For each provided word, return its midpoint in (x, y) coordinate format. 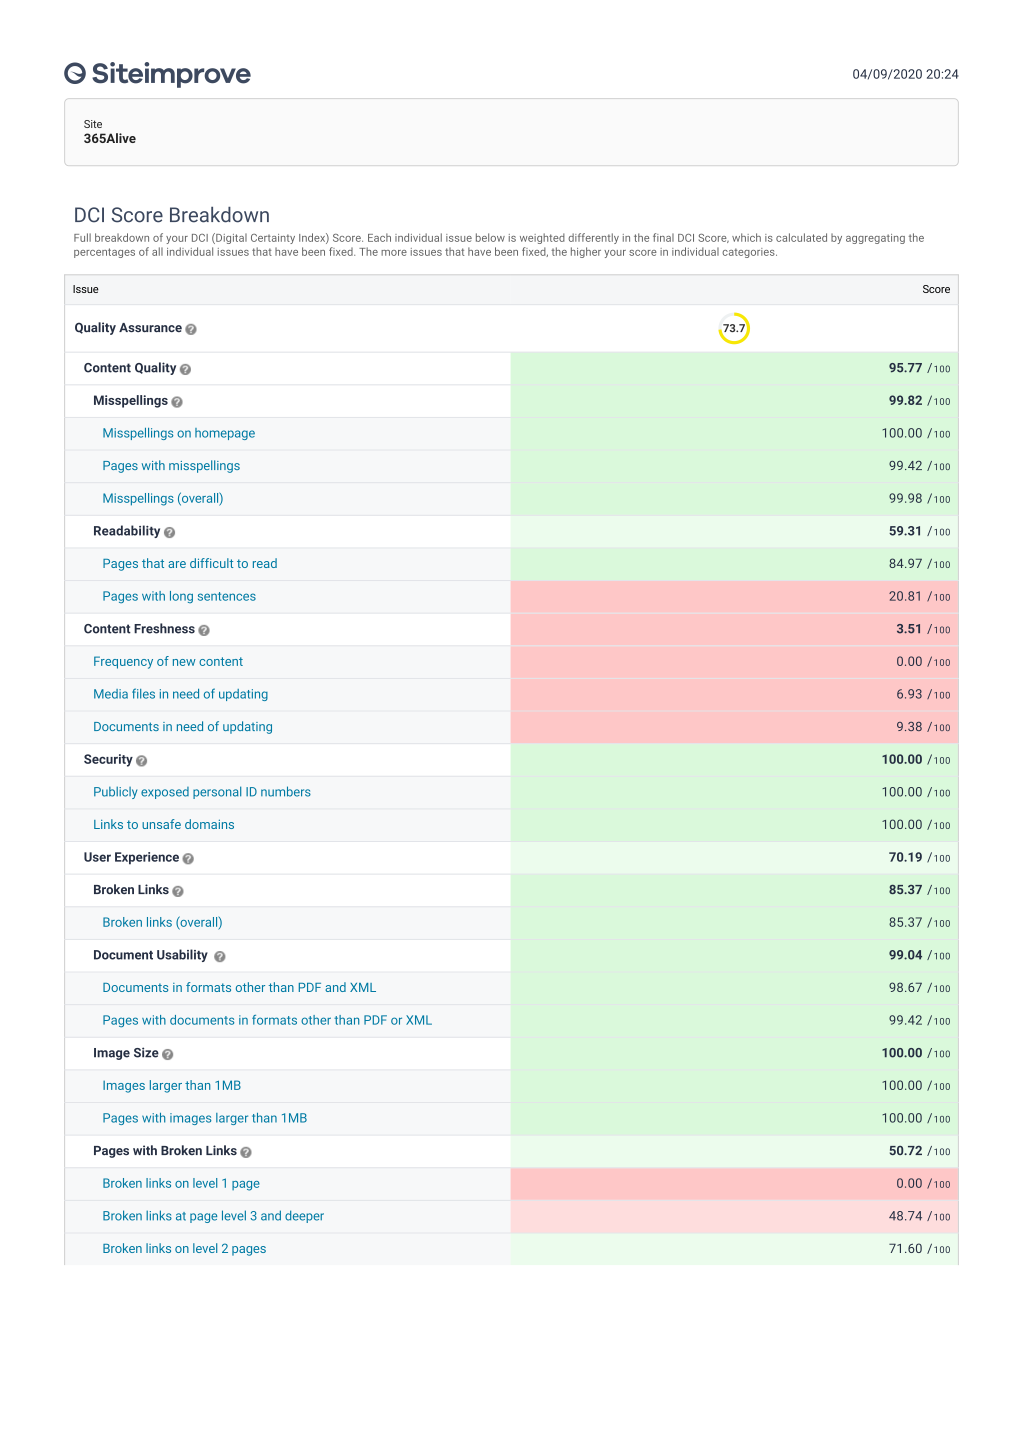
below (490, 237)
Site (93, 124)
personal (217, 792)
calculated (801, 237)
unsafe (161, 824)
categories (749, 253)
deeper (304, 1216)
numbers (286, 791)
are (177, 564)
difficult (211, 563)
